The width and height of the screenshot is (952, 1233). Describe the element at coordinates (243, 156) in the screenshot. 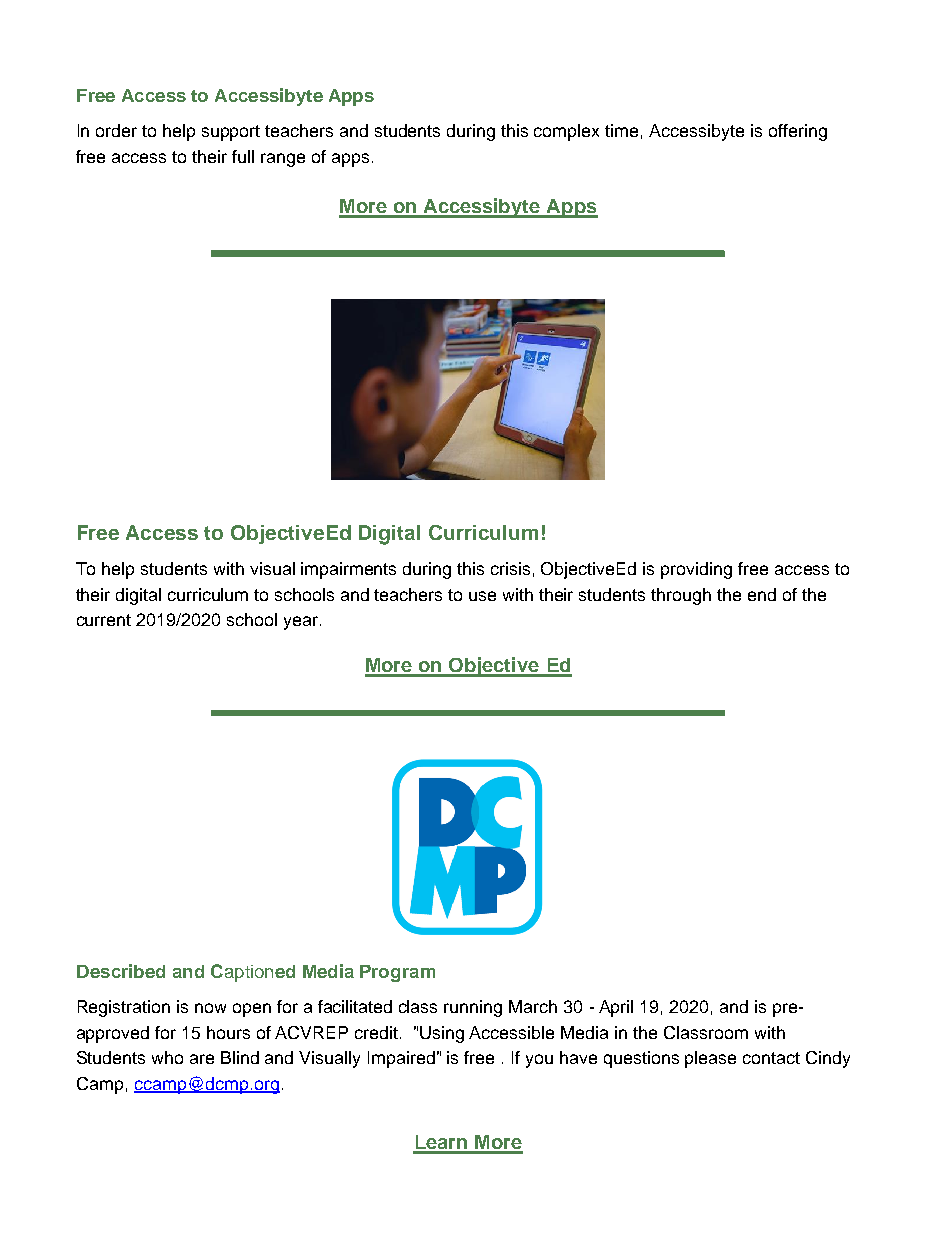

I see `full` at that location.
